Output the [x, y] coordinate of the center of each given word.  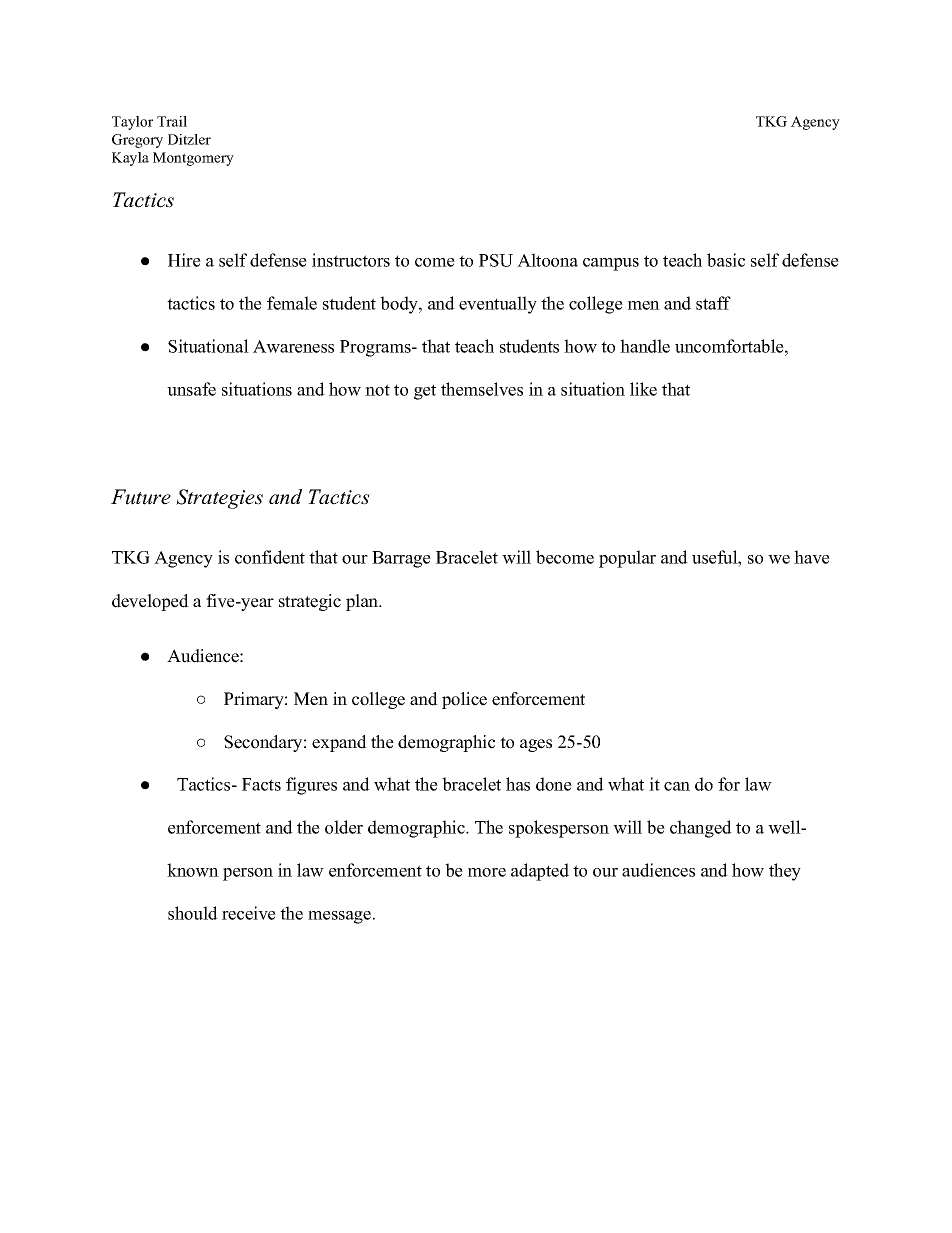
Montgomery [193, 159]
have [812, 557]
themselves [482, 389]
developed [150, 602]
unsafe [191, 389]
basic [726, 260]
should [193, 913]
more [487, 872]
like [643, 389]
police [464, 700]
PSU [496, 260]
